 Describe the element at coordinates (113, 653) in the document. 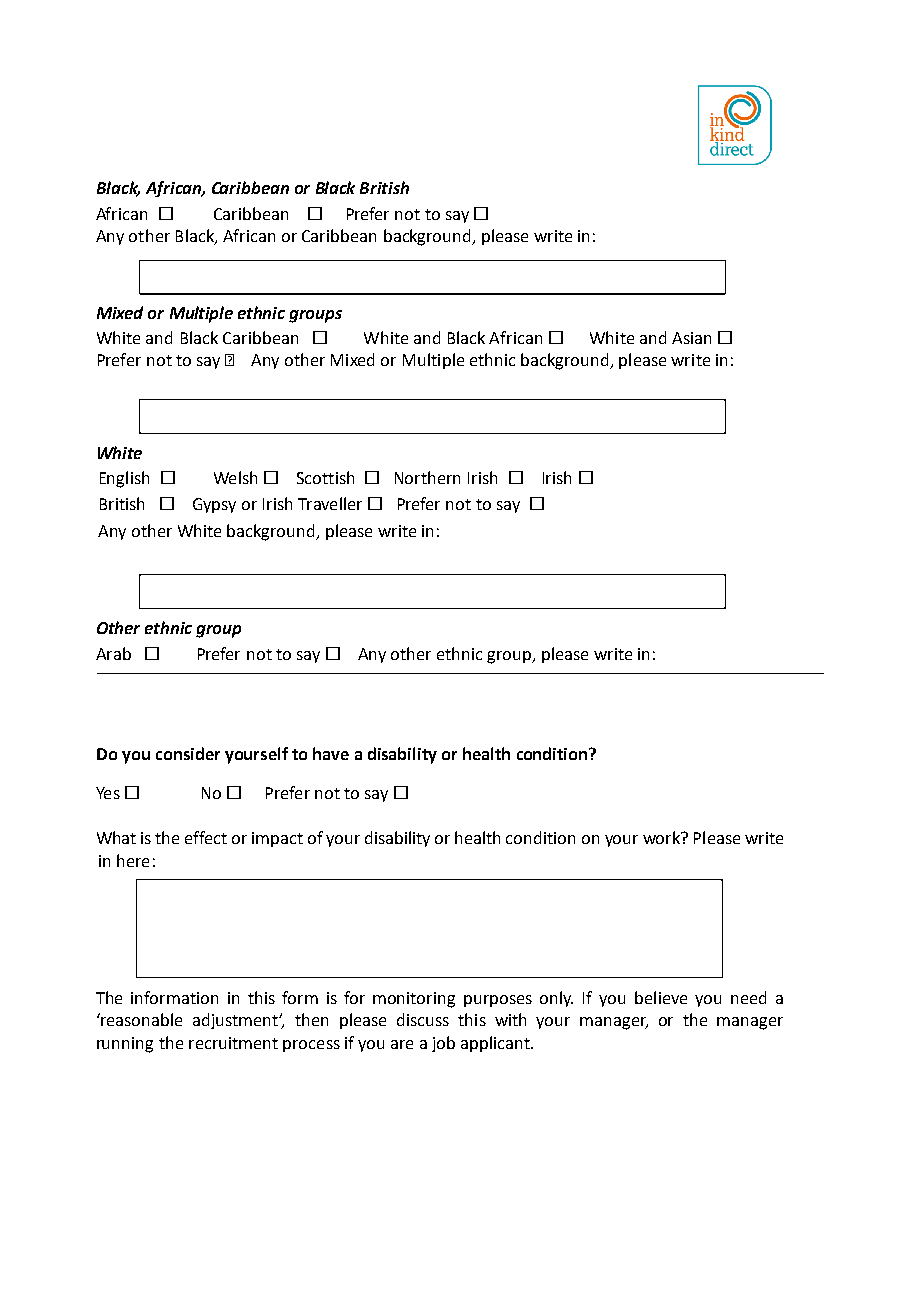

I see `Arab` at that location.
